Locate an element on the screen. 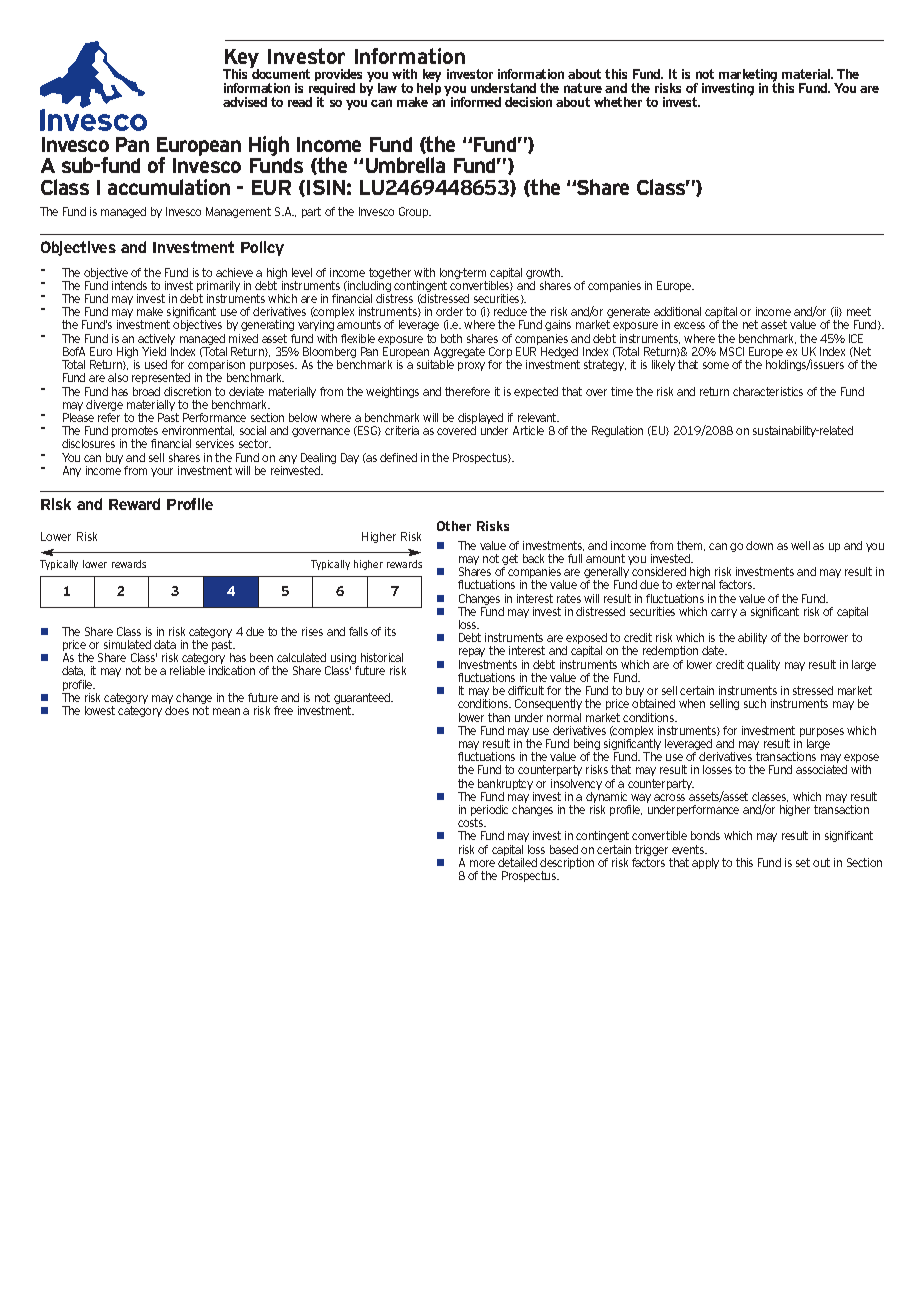 This screenshot has height=1308, width=924. does is located at coordinates (177, 710).
